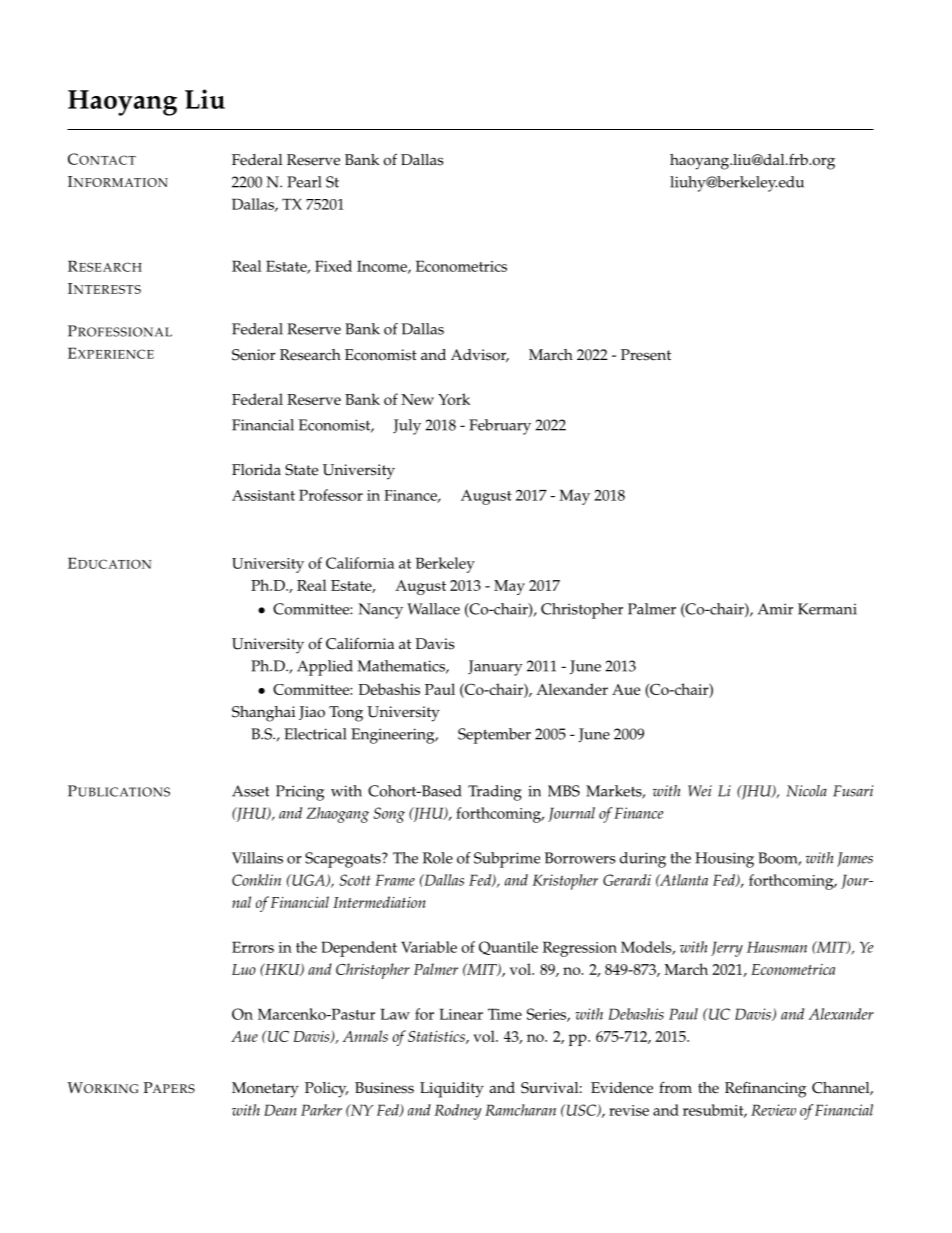 This screenshot has height=1233, width=952. What do you see at coordinates (327, 1090) in the screenshot?
I see `Policy` at bounding box center [327, 1090].
